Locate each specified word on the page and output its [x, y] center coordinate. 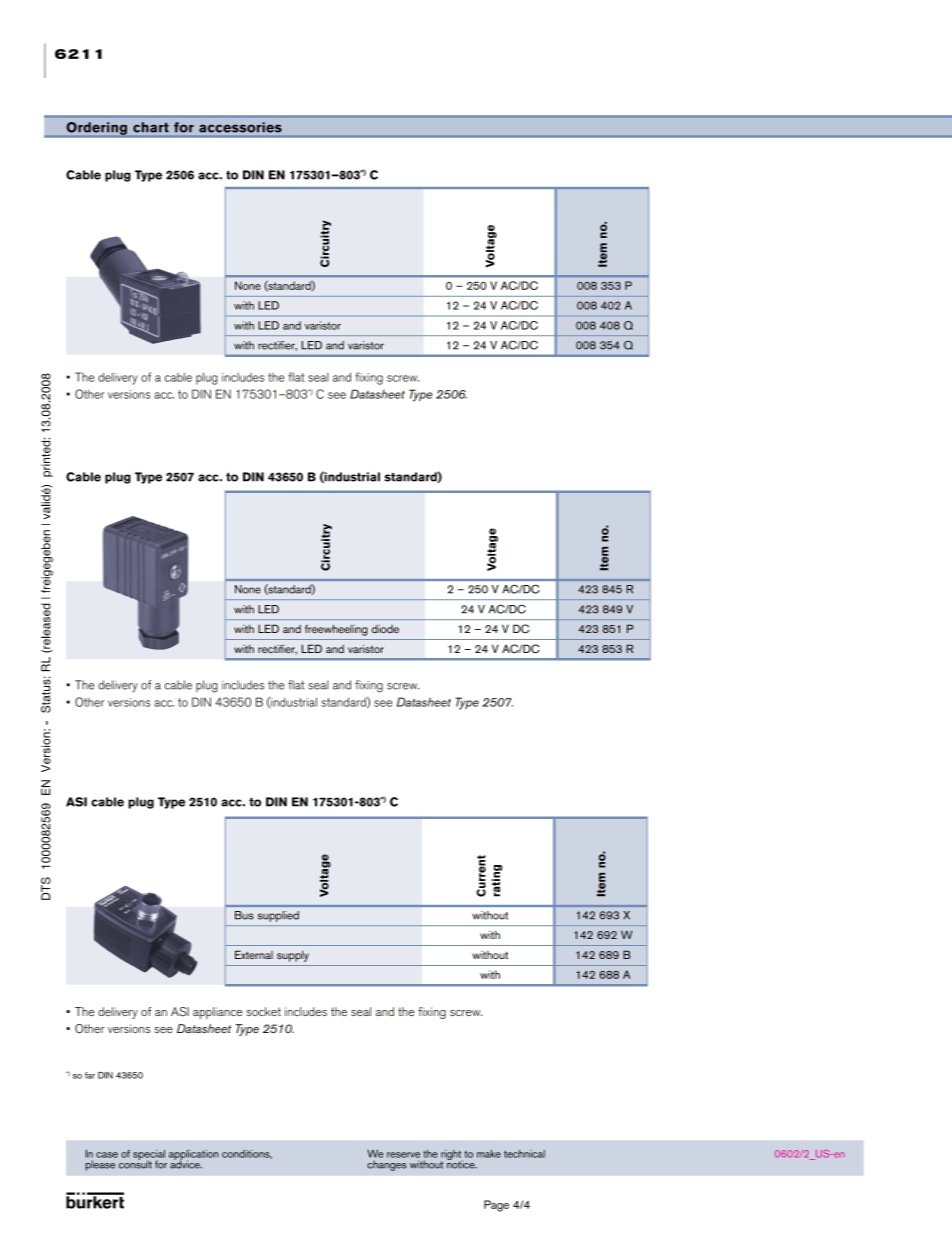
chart [151, 127]
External [254, 954]
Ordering [97, 128]
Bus [244, 915]
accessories [240, 127]
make [489, 1154]
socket [263, 1011]
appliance [217, 1013]
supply [293, 956]
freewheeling [336, 630]
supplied [278, 916]
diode [385, 629]
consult [135, 1163]
